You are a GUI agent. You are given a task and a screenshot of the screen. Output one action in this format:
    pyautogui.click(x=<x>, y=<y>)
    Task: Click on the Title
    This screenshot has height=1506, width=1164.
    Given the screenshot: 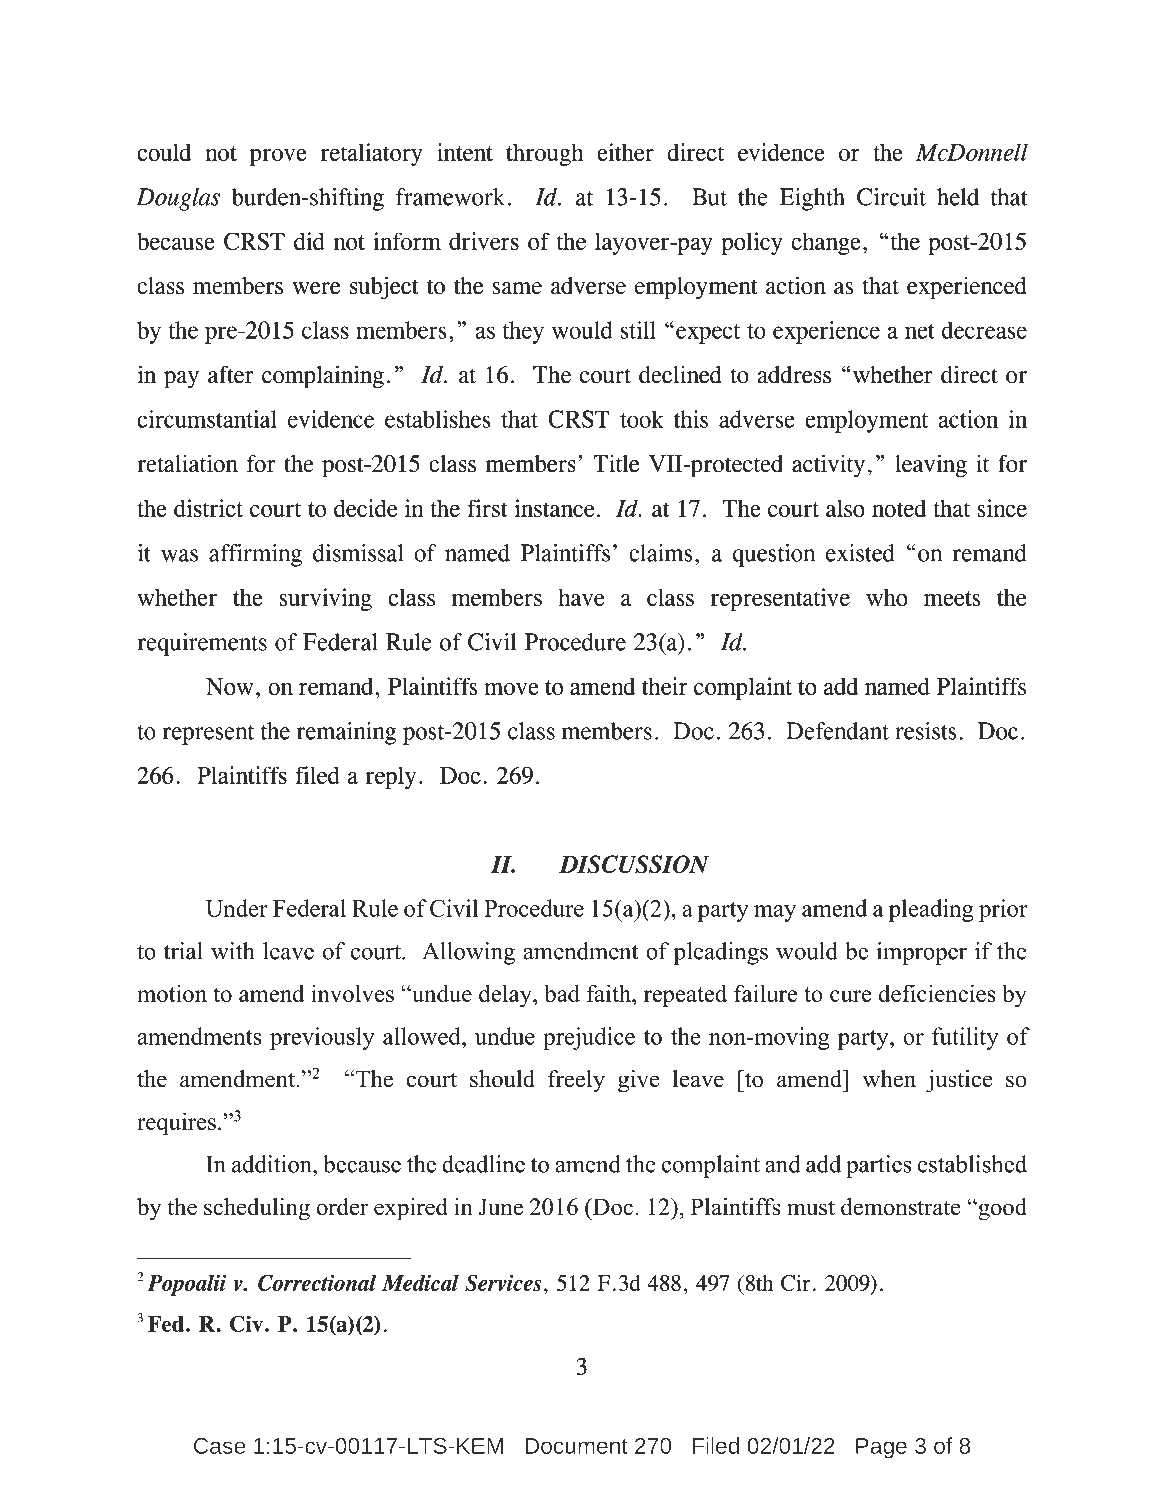 What is the action you would take?
    pyautogui.click(x=616, y=463)
